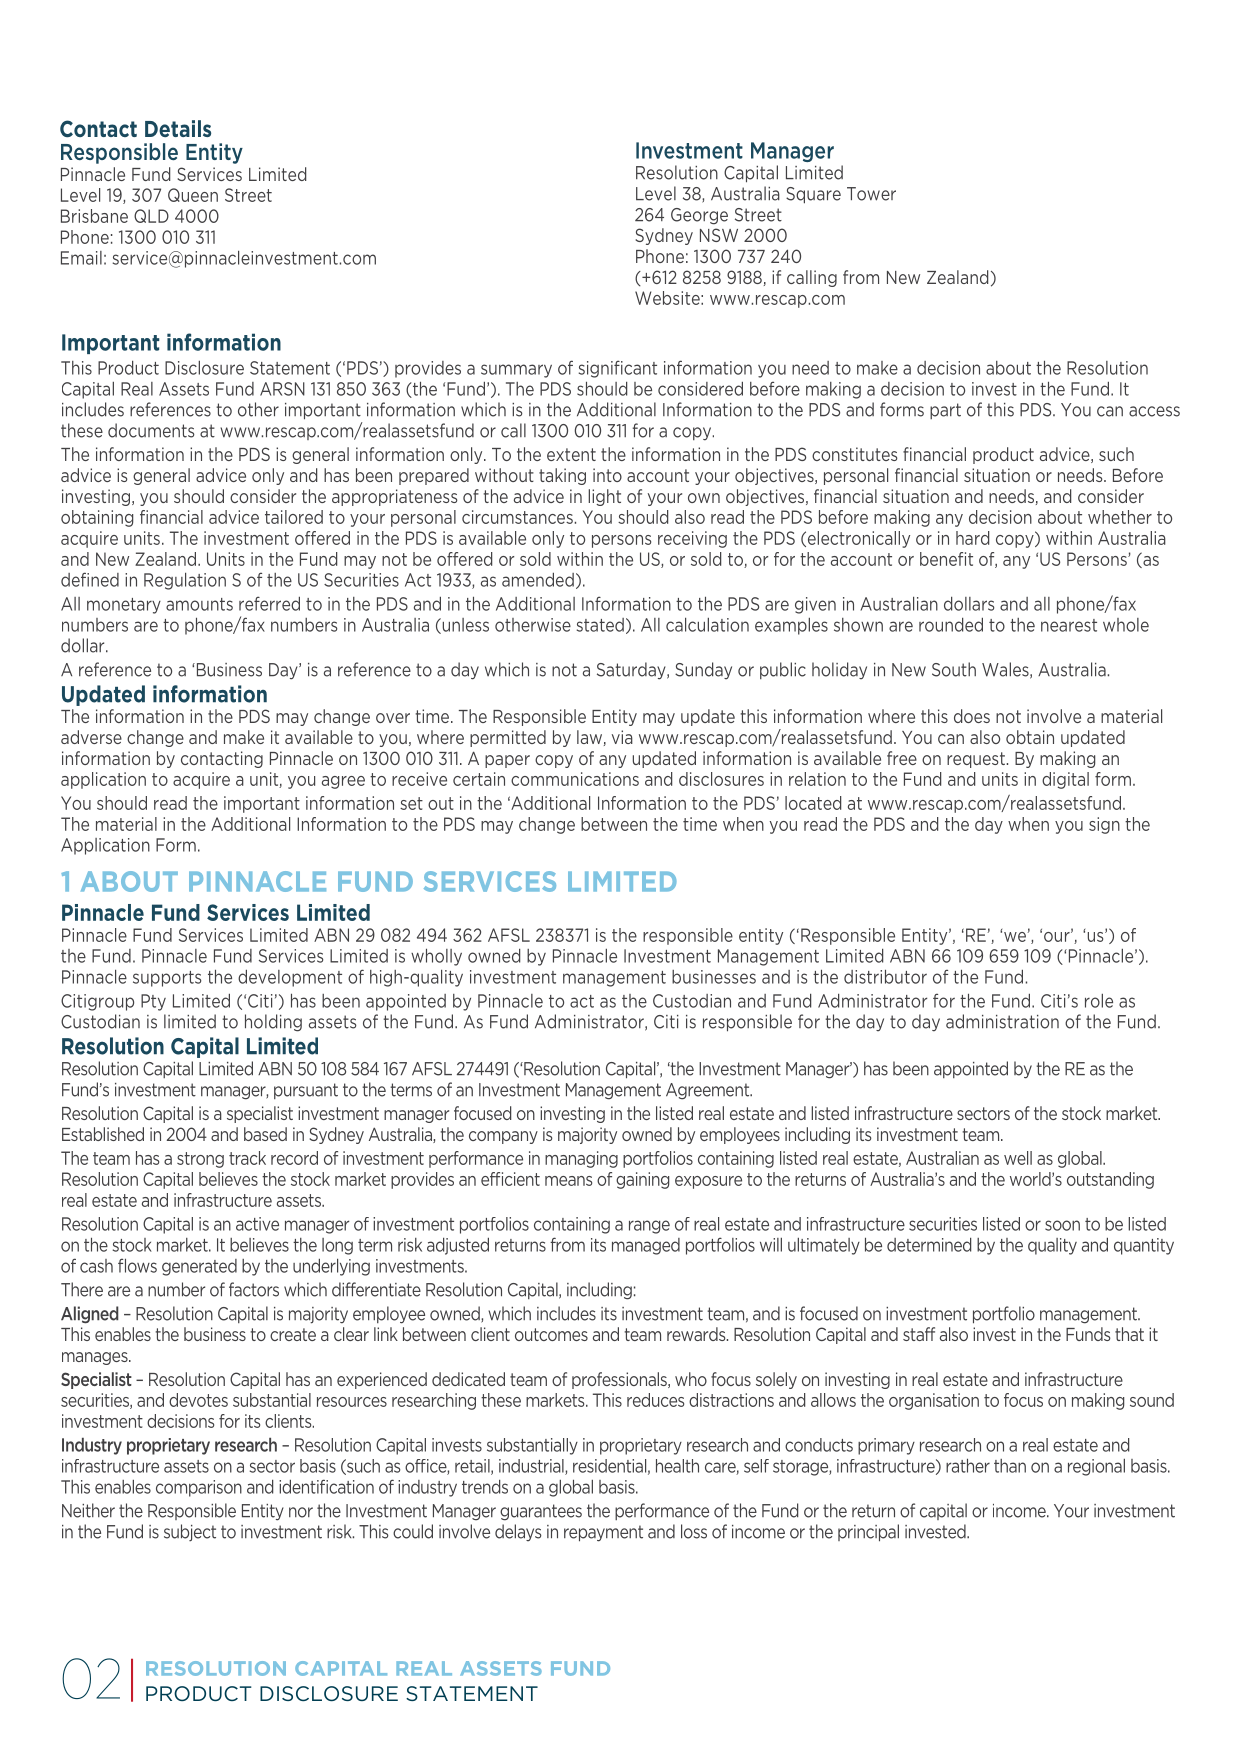  I want to click on strong, so click(200, 1160).
